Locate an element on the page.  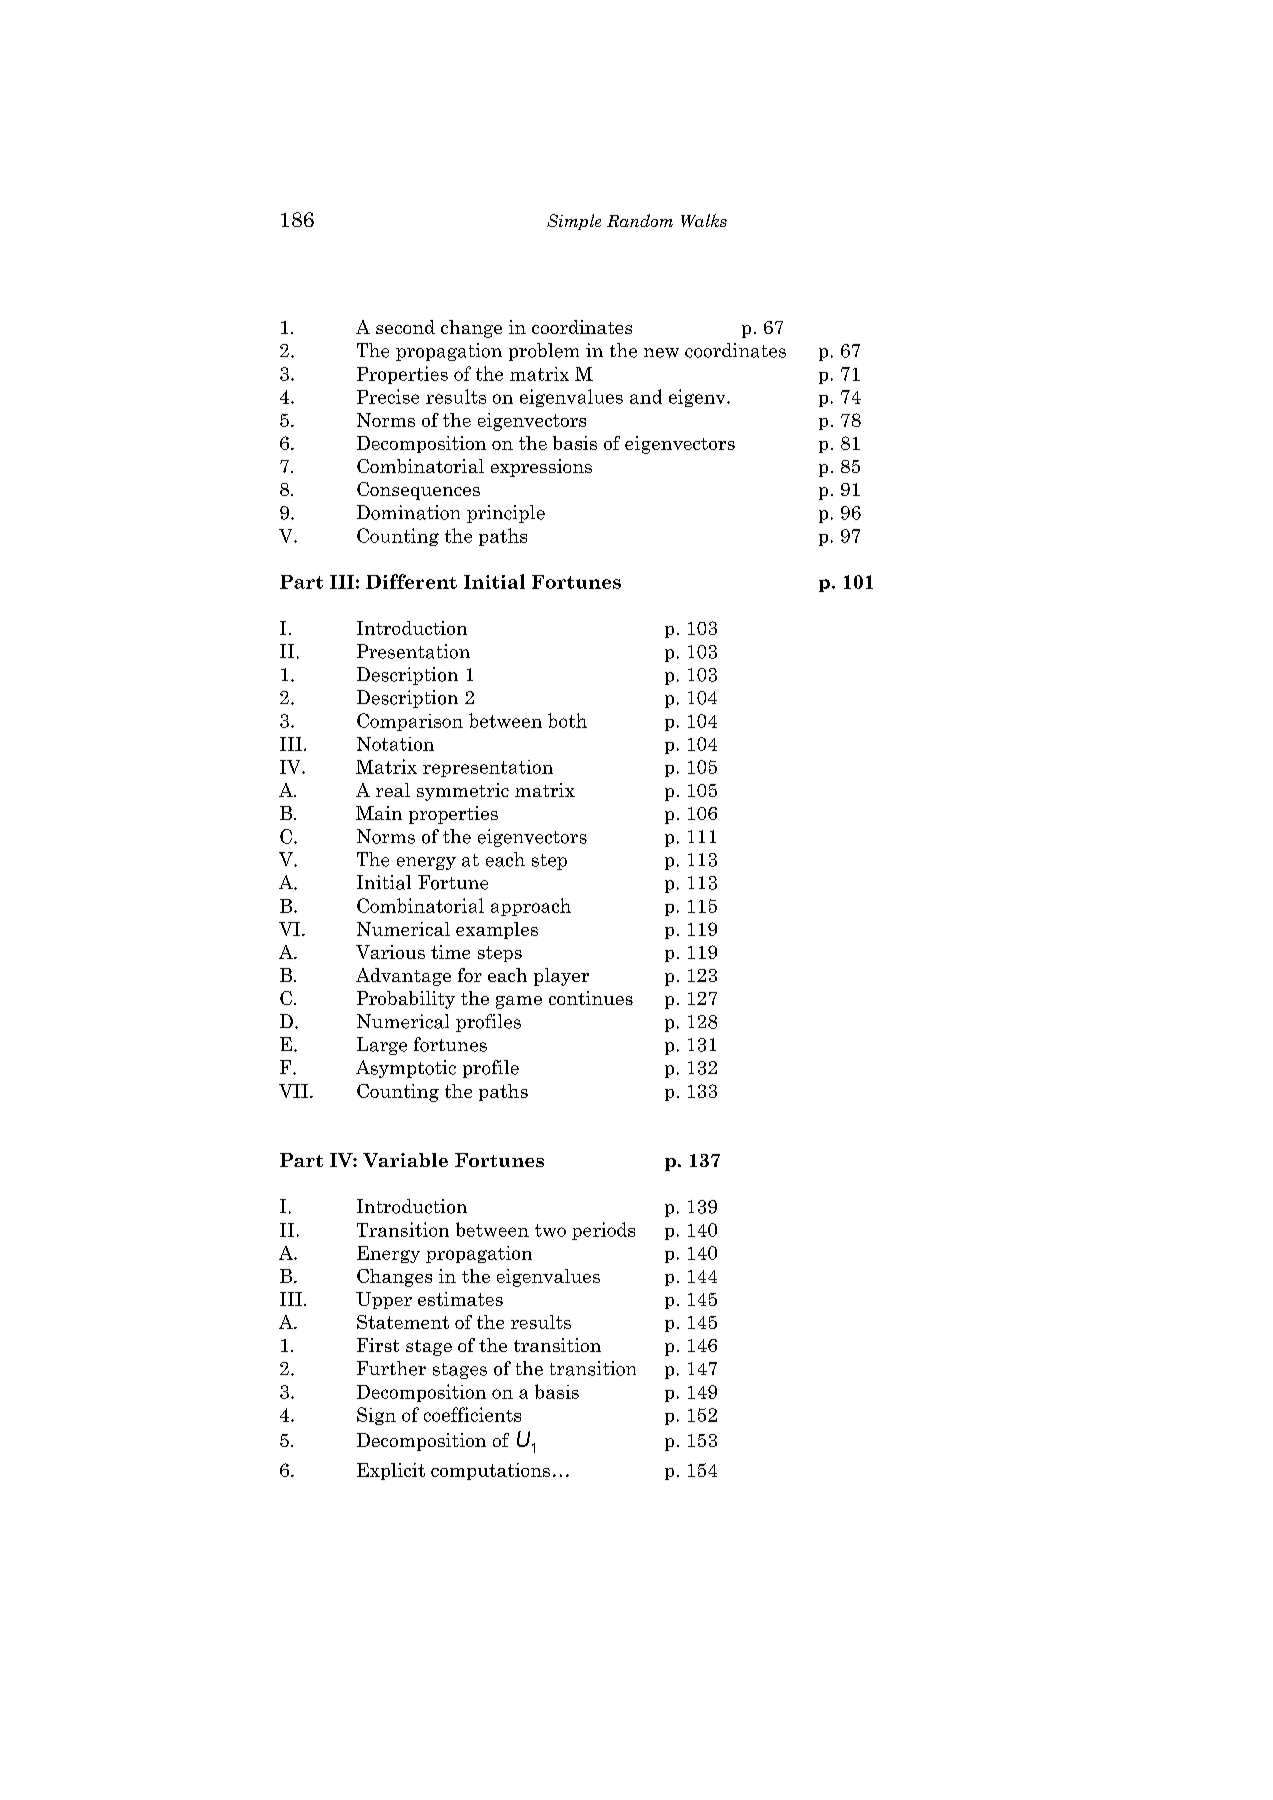
continues is located at coordinates (591, 998).
